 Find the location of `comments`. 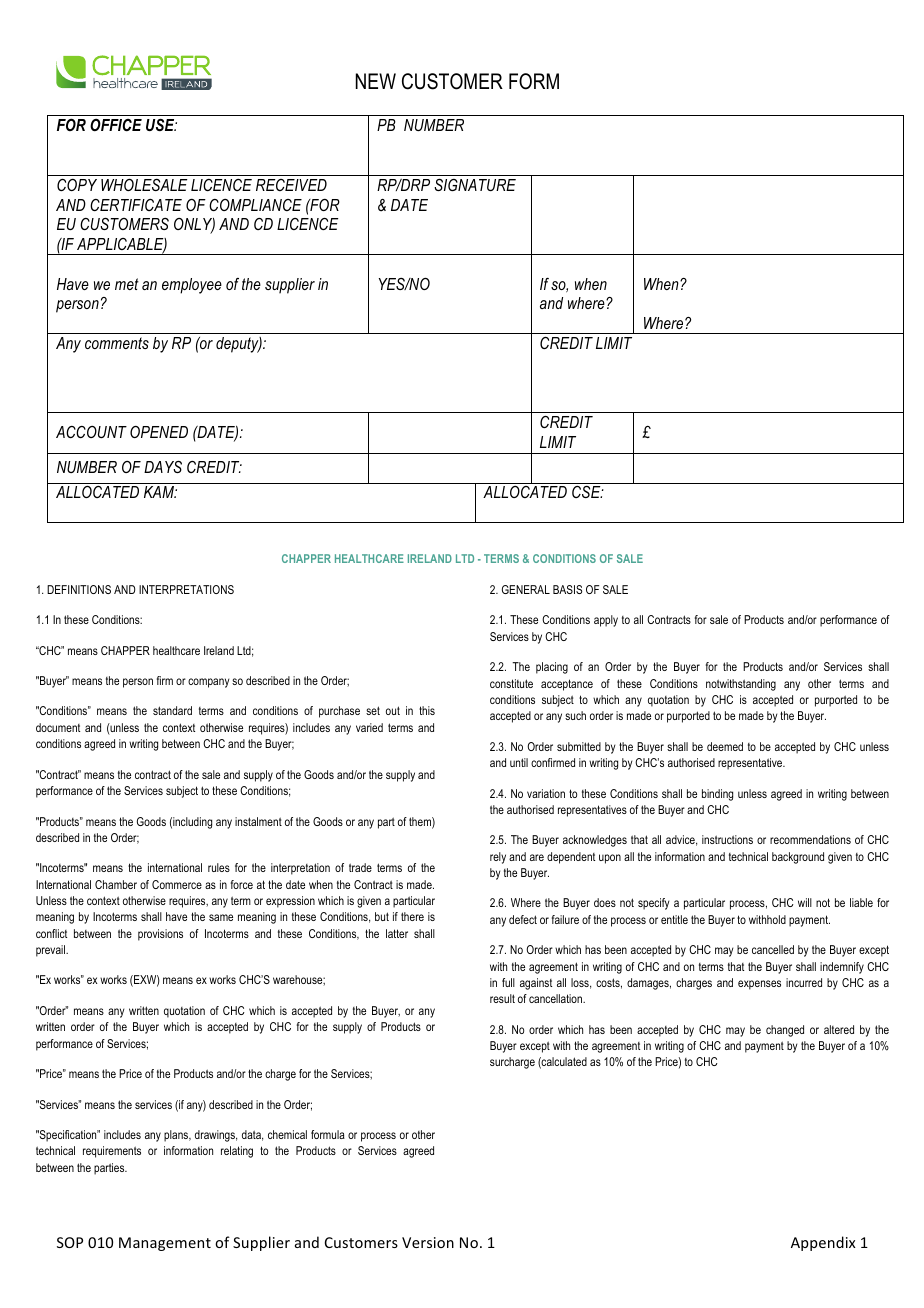

comments is located at coordinates (117, 343).
